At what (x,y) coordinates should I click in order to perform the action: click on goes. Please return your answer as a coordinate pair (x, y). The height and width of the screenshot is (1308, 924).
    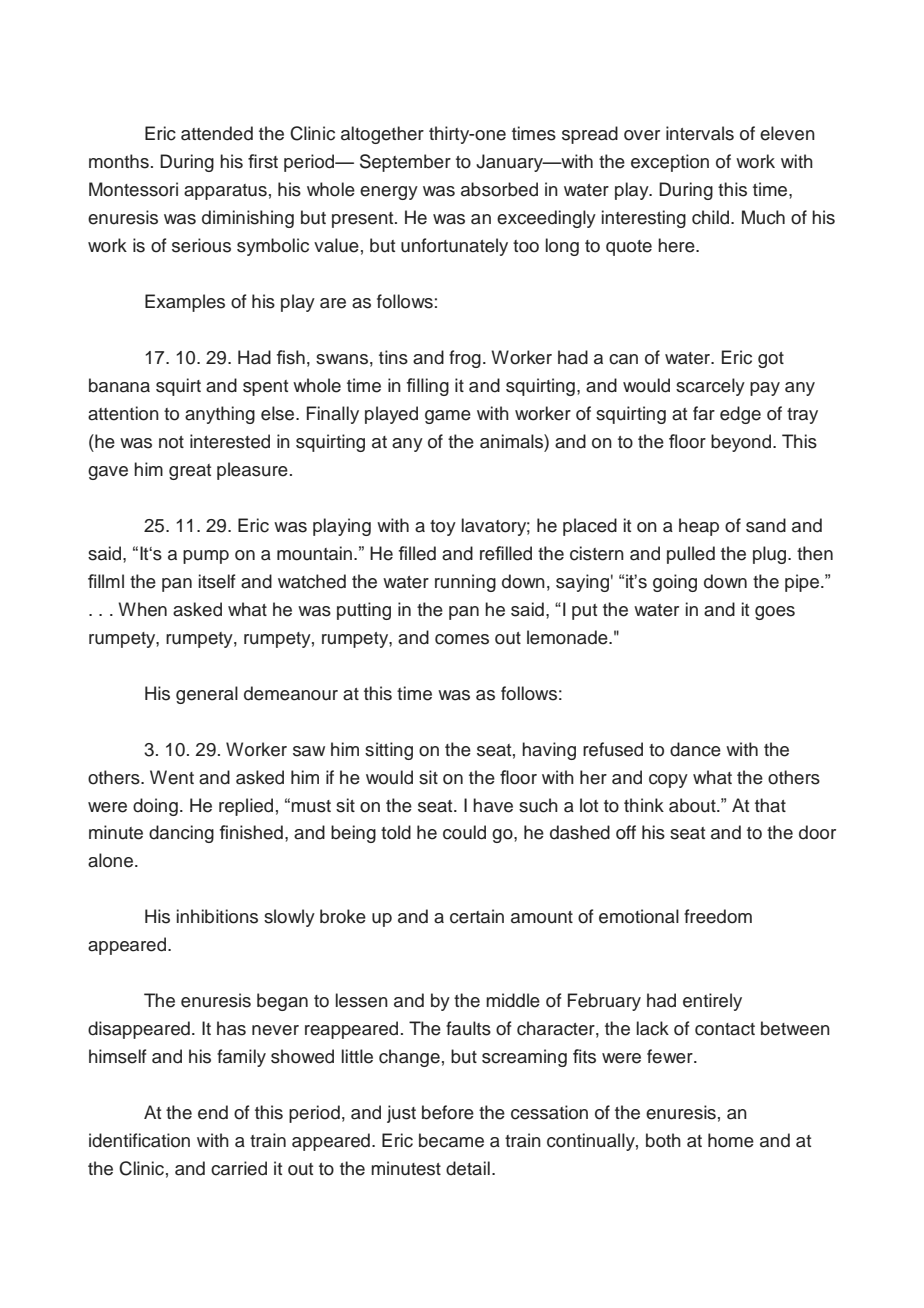
    Looking at the image, I should click on (775, 613).
